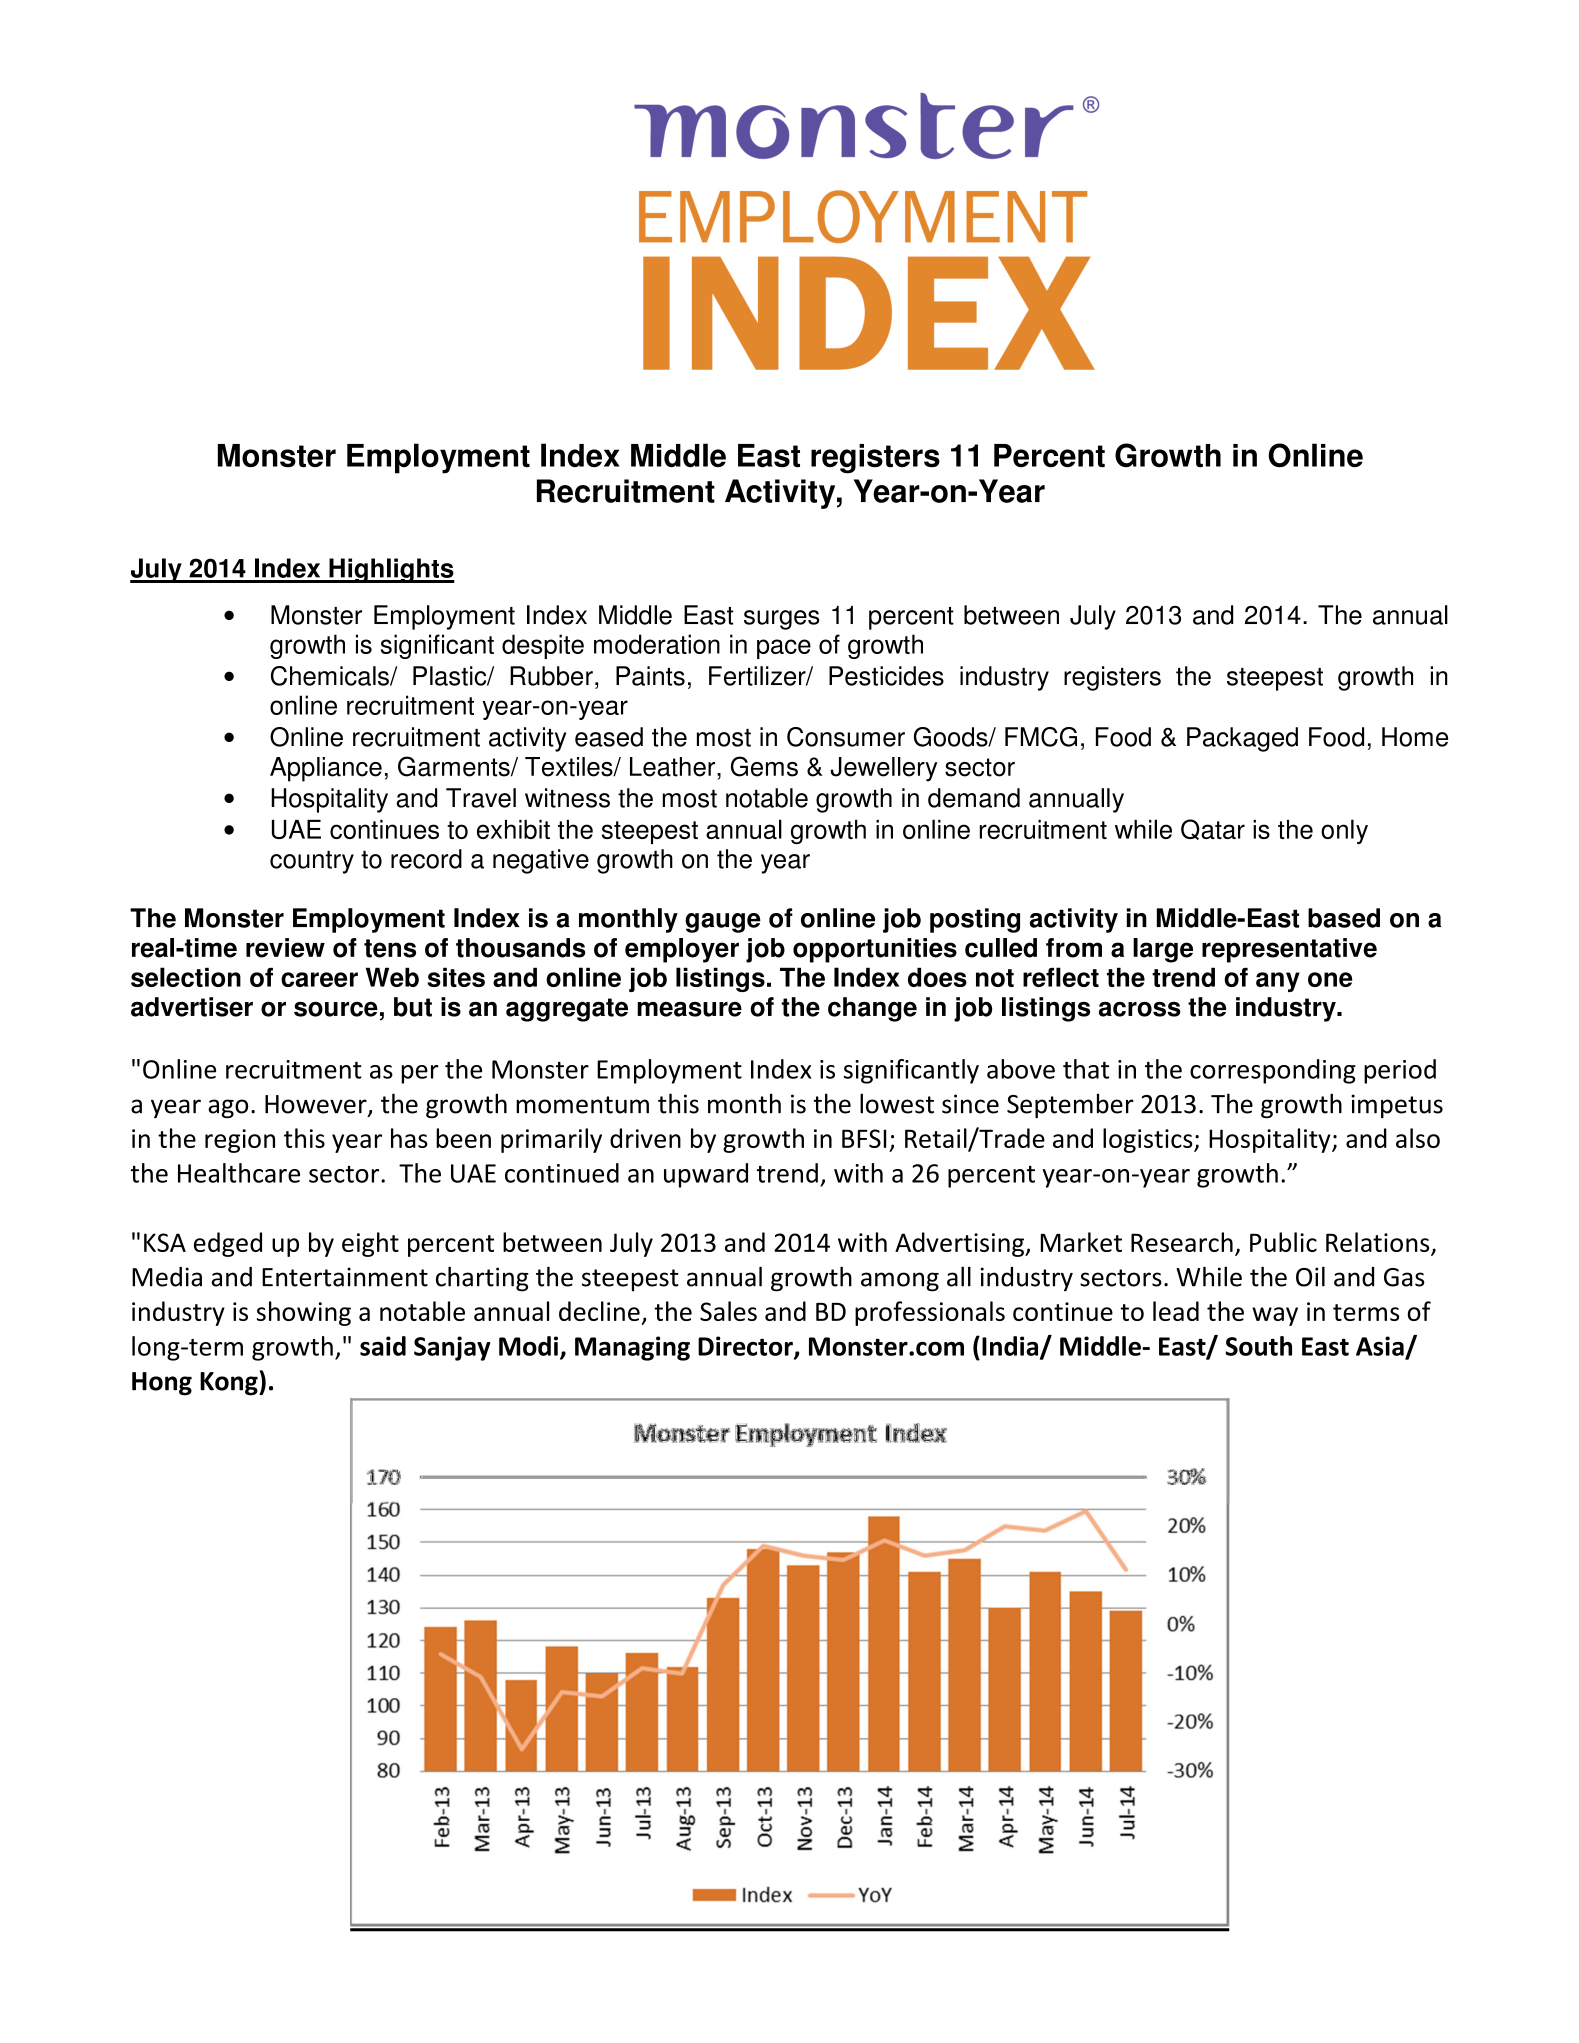 The height and width of the image is (2043, 1579). What do you see at coordinates (317, 1105) in the image?
I see `However` at bounding box center [317, 1105].
